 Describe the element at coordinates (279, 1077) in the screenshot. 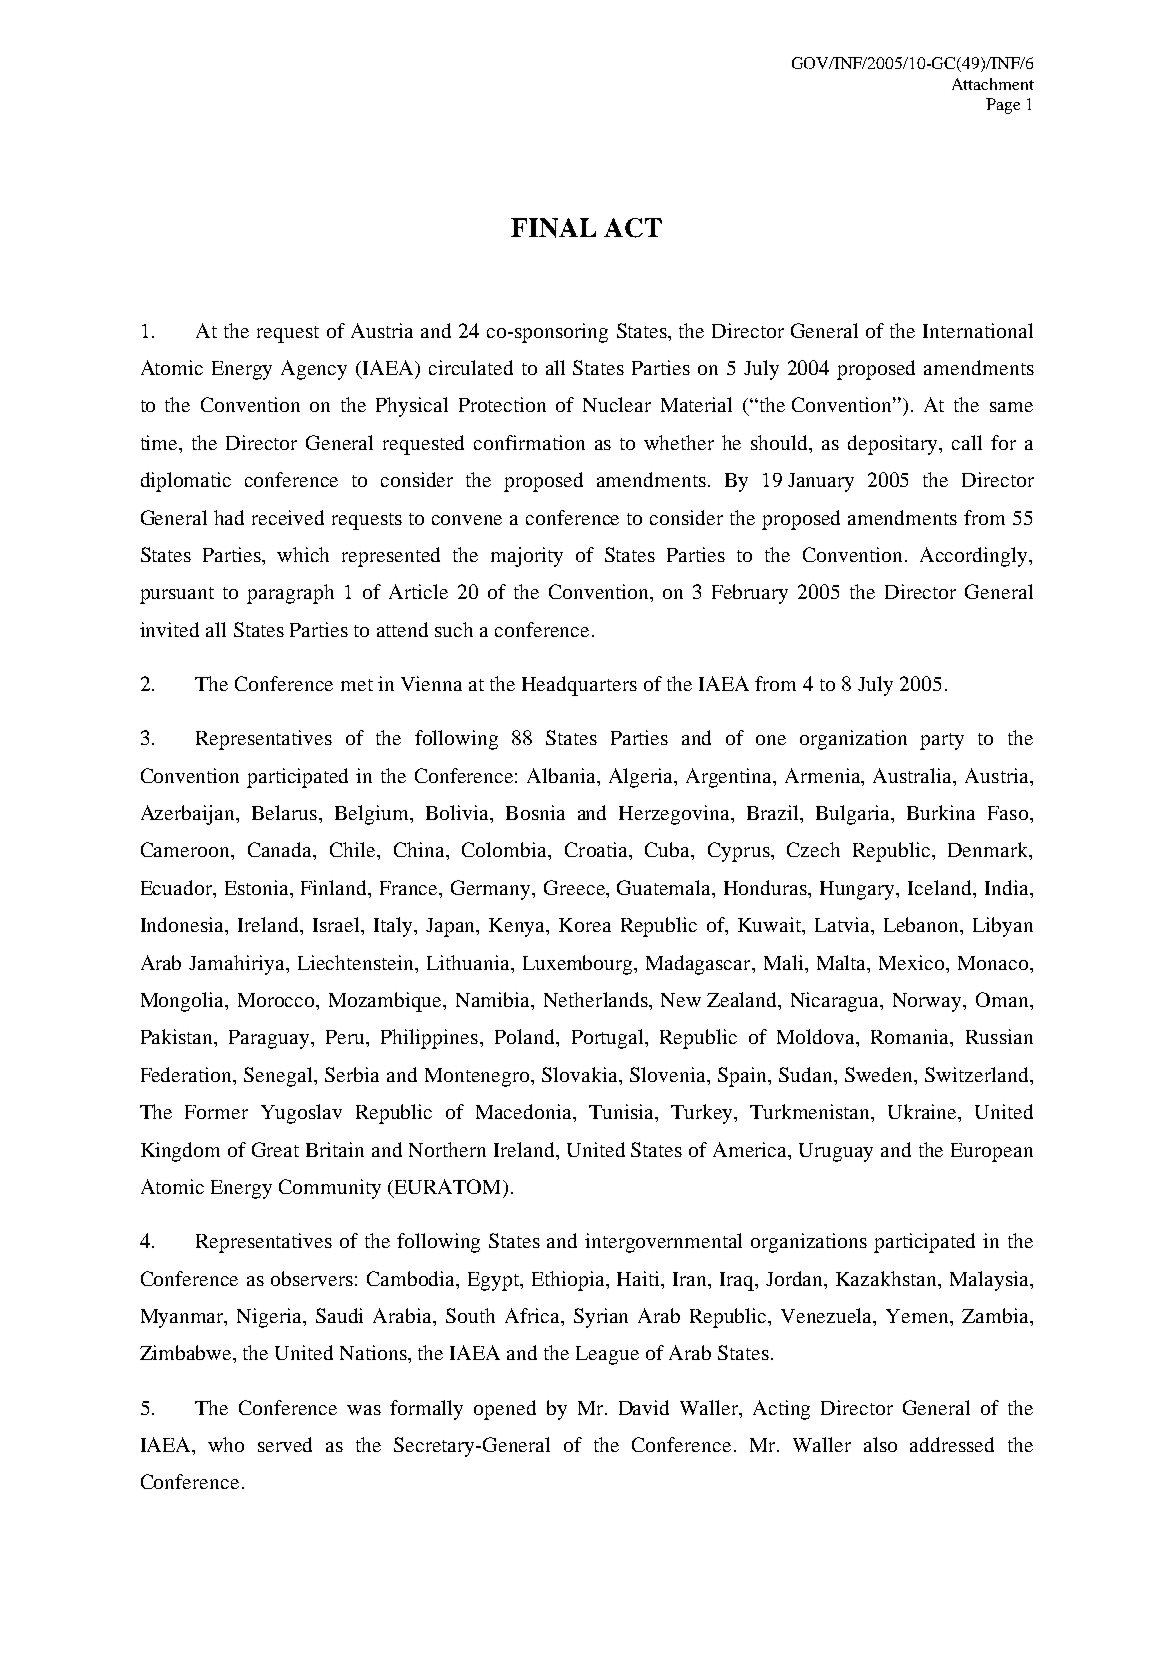

I see `Senegal` at that location.
